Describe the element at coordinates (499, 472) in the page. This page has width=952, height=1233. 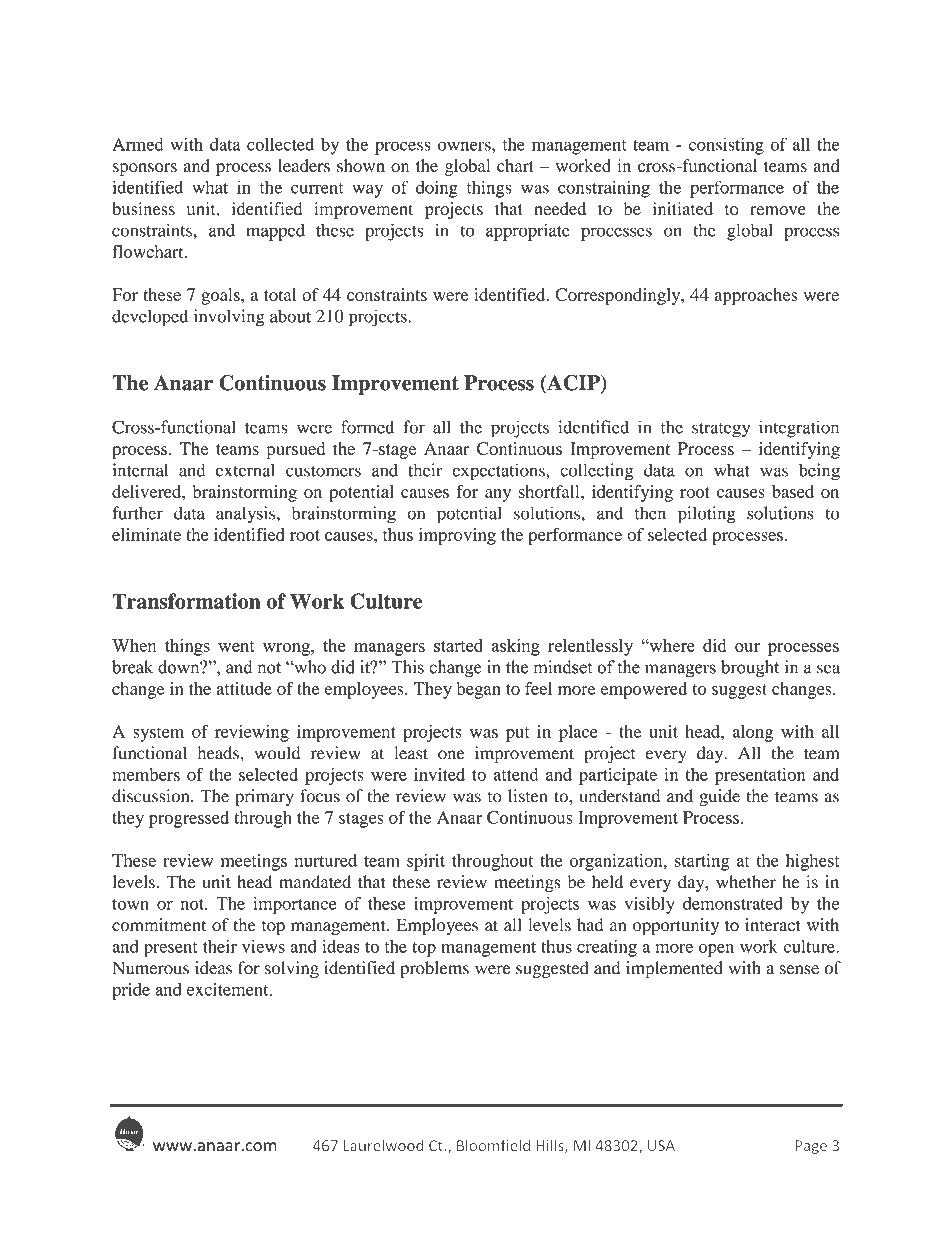
I see `expectations` at that location.
